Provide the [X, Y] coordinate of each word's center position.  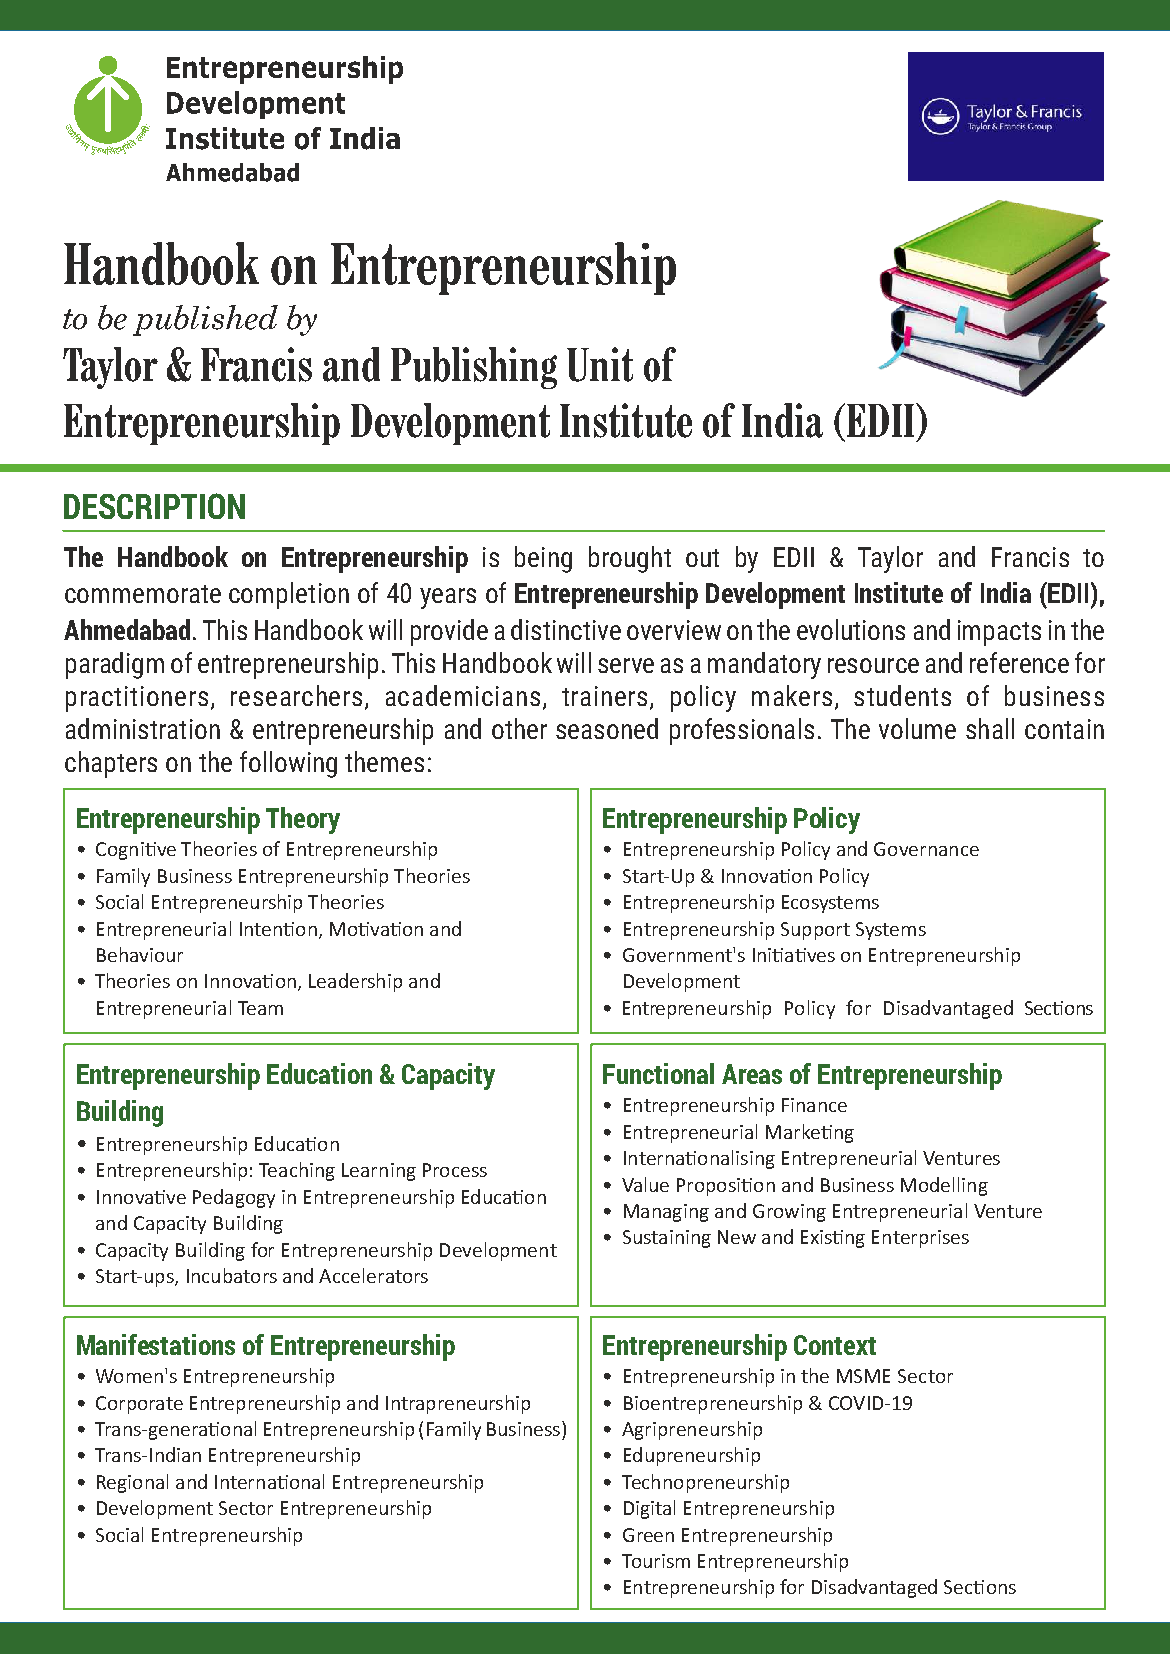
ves [820, 955]
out [702, 558]
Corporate [139, 1405]
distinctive [566, 629]
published [205, 320]
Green [648, 1535]
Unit [600, 364]
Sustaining [667, 1239]
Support [815, 931]
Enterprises [920, 1239]
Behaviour [140, 954]
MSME [863, 1376]
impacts [999, 633]
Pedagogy [234, 1198]
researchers [296, 695]
